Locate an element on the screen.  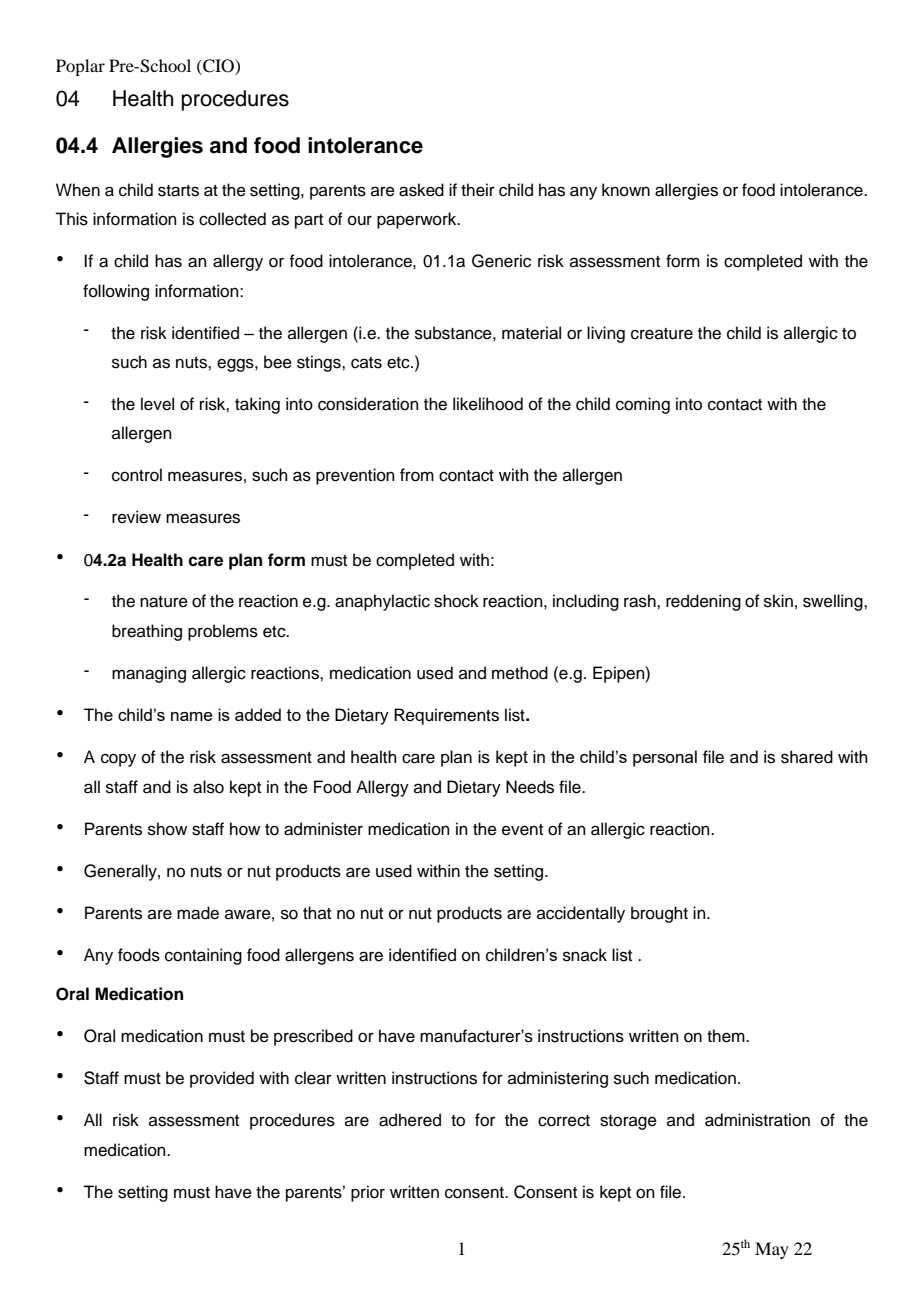
creature is located at coordinates (662, 334).
